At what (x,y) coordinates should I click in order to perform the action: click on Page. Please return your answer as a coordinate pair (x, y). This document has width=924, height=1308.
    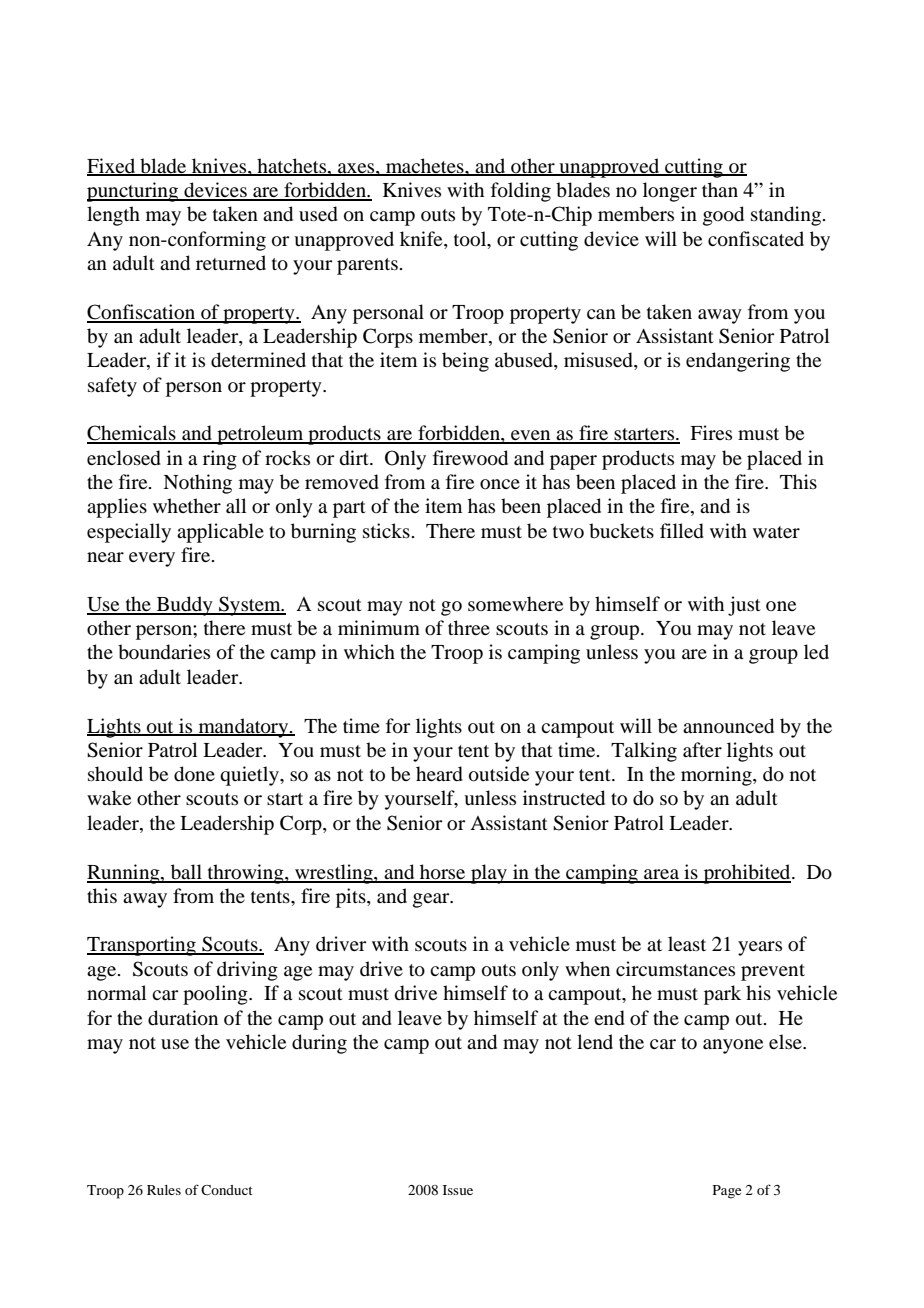
    Looking at the image, I should click on (727, 1192).
